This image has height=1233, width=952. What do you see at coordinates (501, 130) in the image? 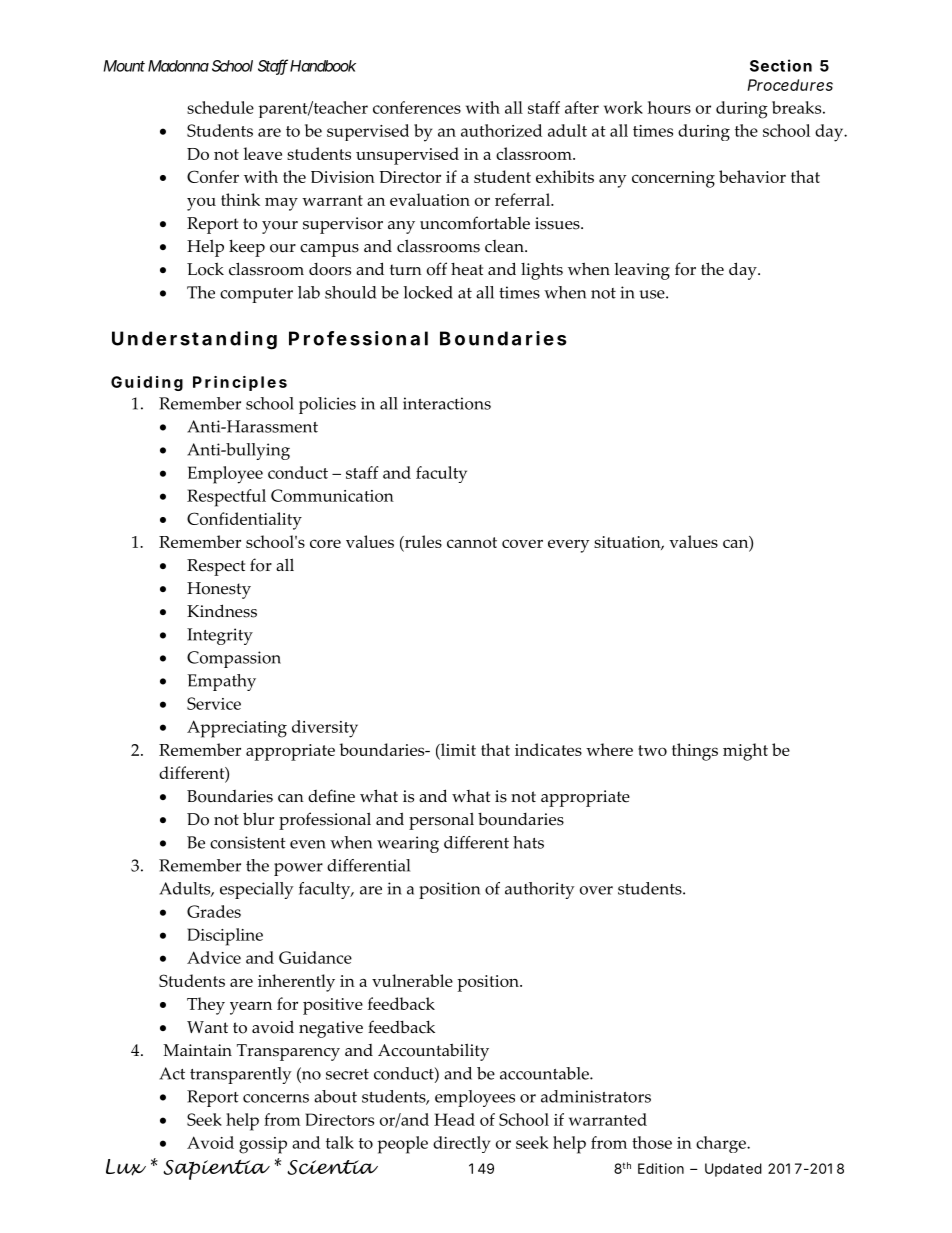
I see `authorized` at bounding box center [501, 130].
